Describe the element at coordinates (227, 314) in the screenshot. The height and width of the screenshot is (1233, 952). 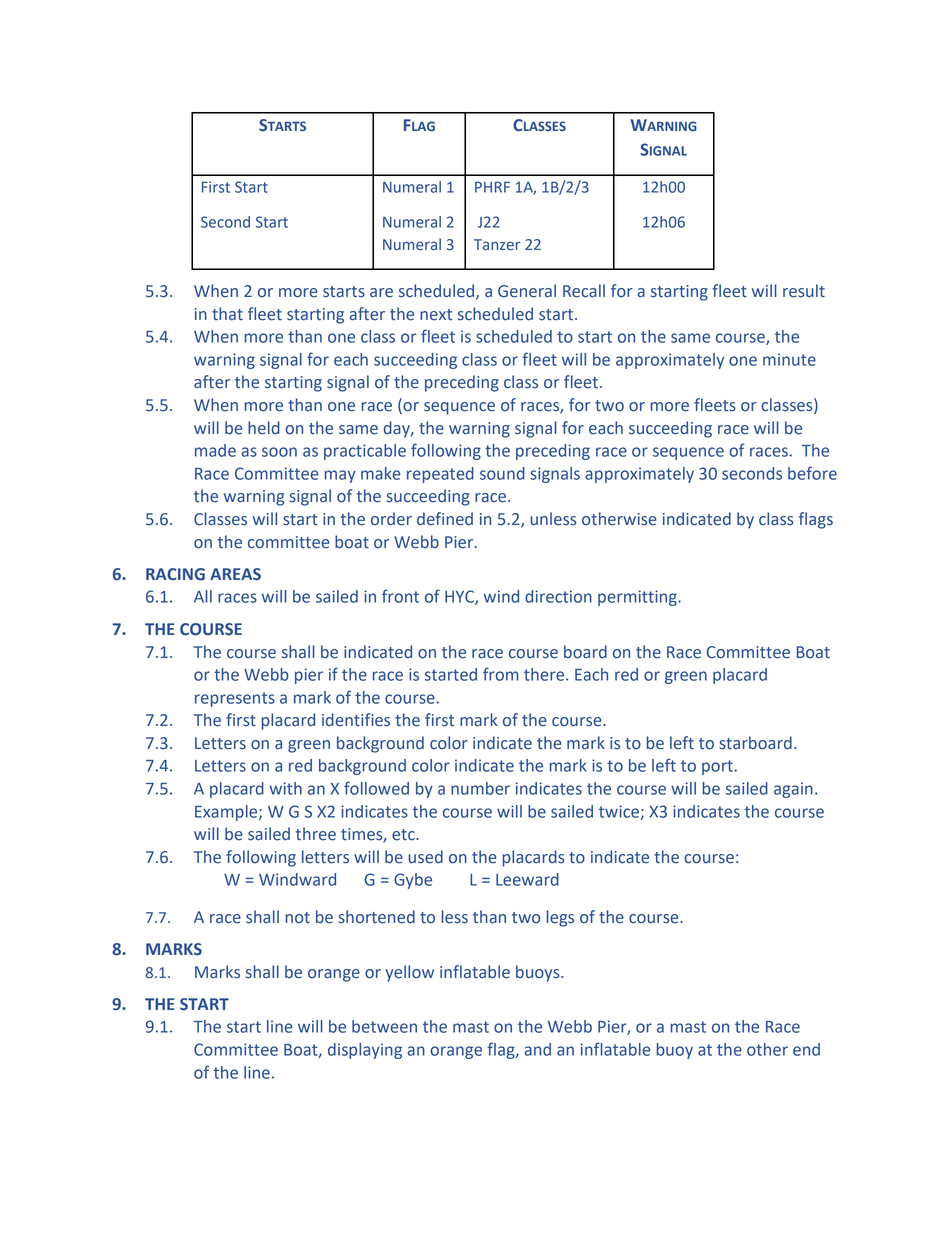
I see `that` at that location.
